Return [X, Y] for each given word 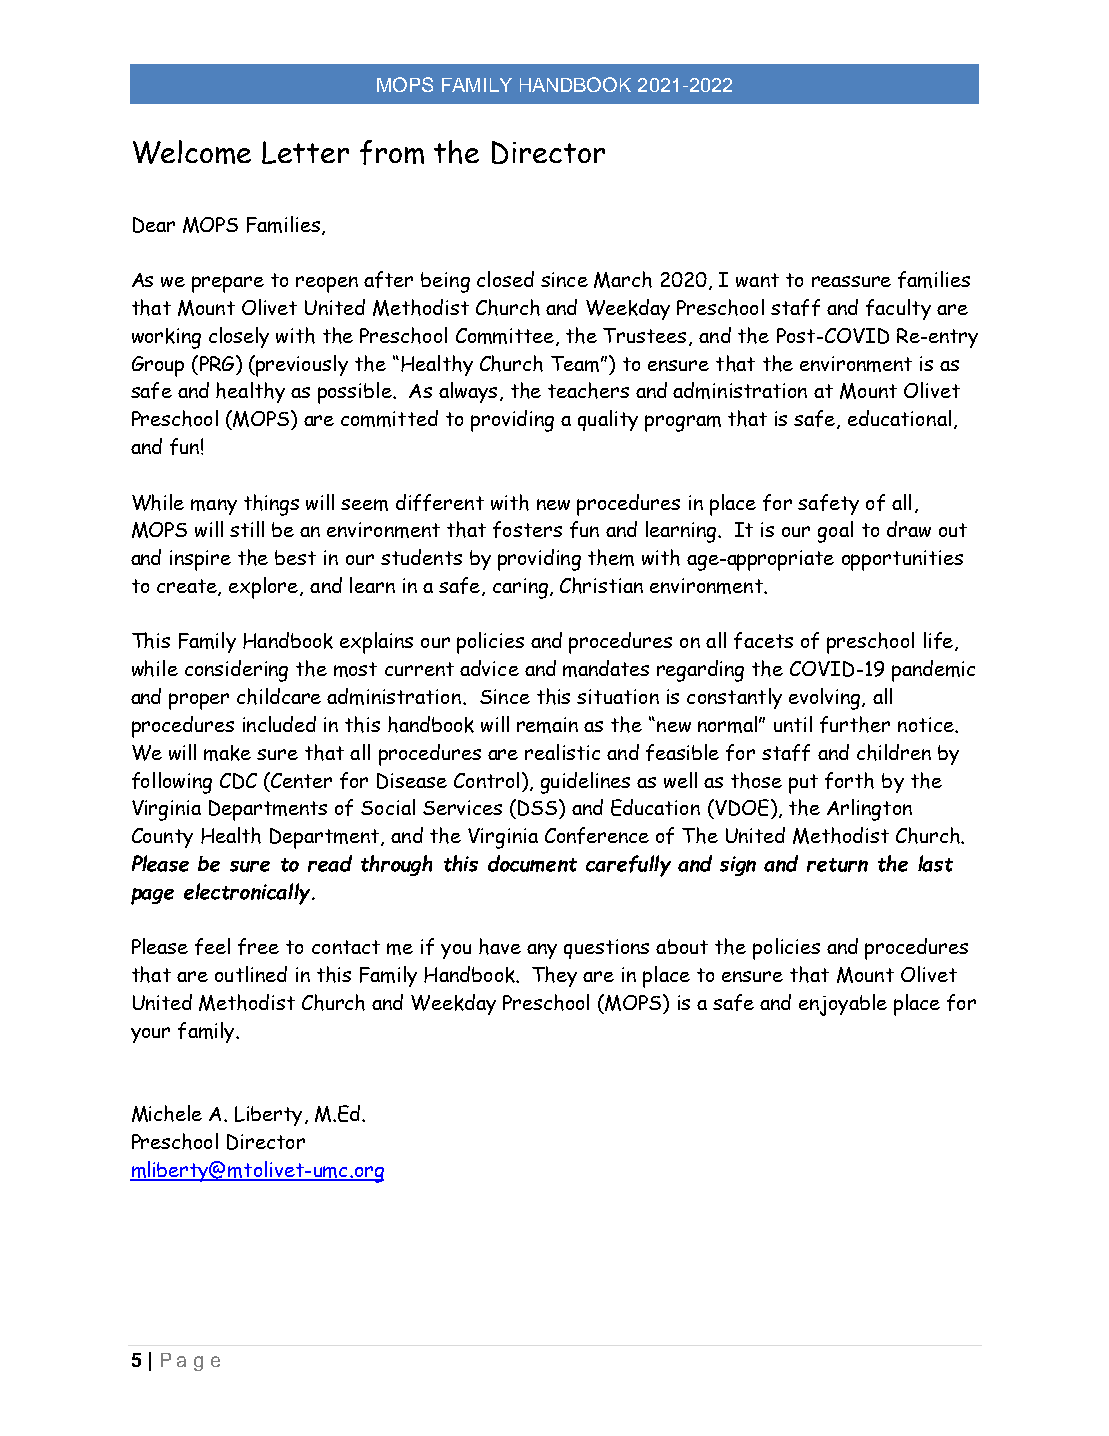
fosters [527, 529]
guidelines [585, 783]
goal [835, 532]
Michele [167, 1113]
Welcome [192, 152]
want [757, 280]
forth [849, 780]
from [392, 152]
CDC [238, 781]
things [271, 505]
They [554, 976]
